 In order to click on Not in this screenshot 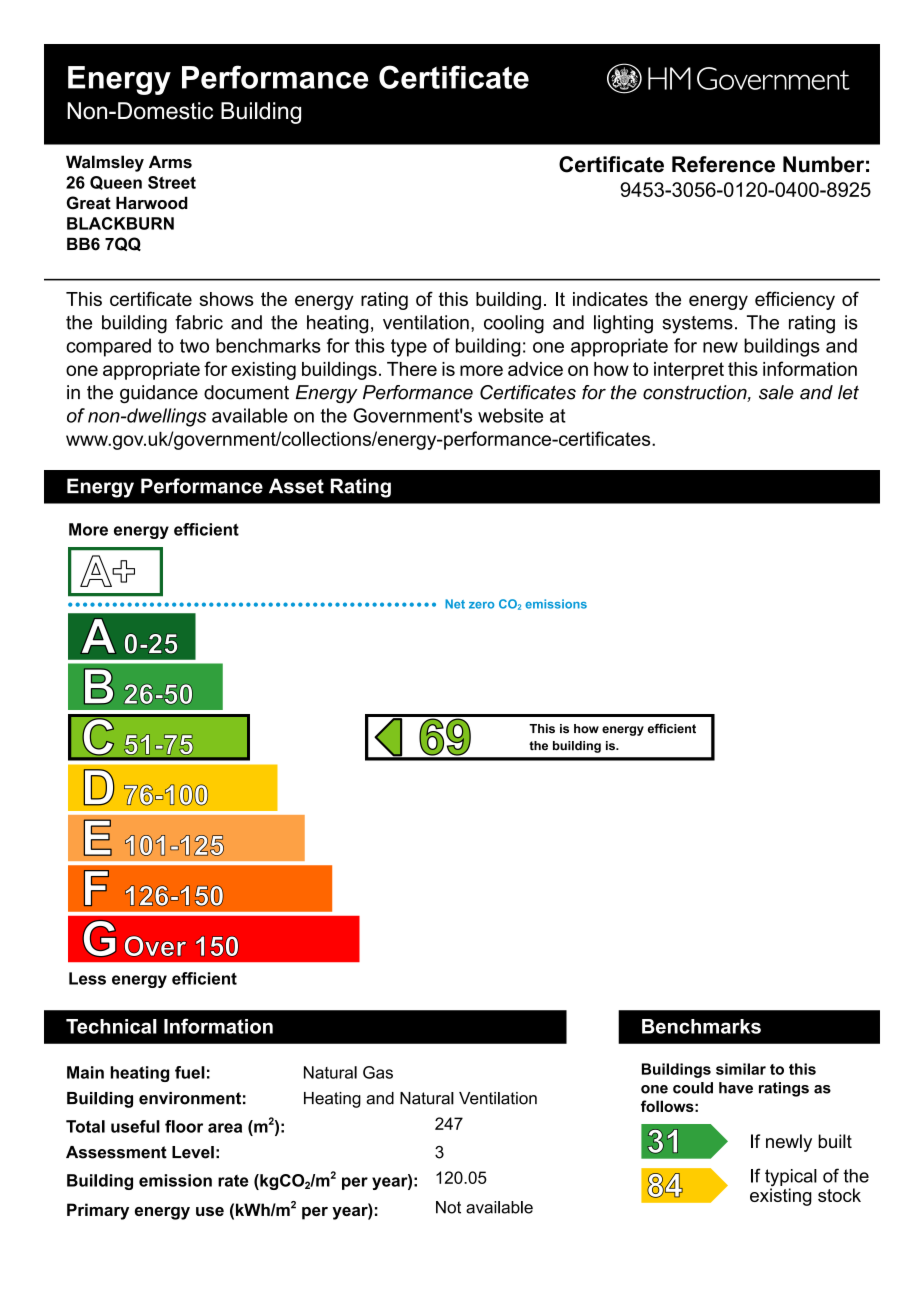, I will do `click(448, 1207)`.
